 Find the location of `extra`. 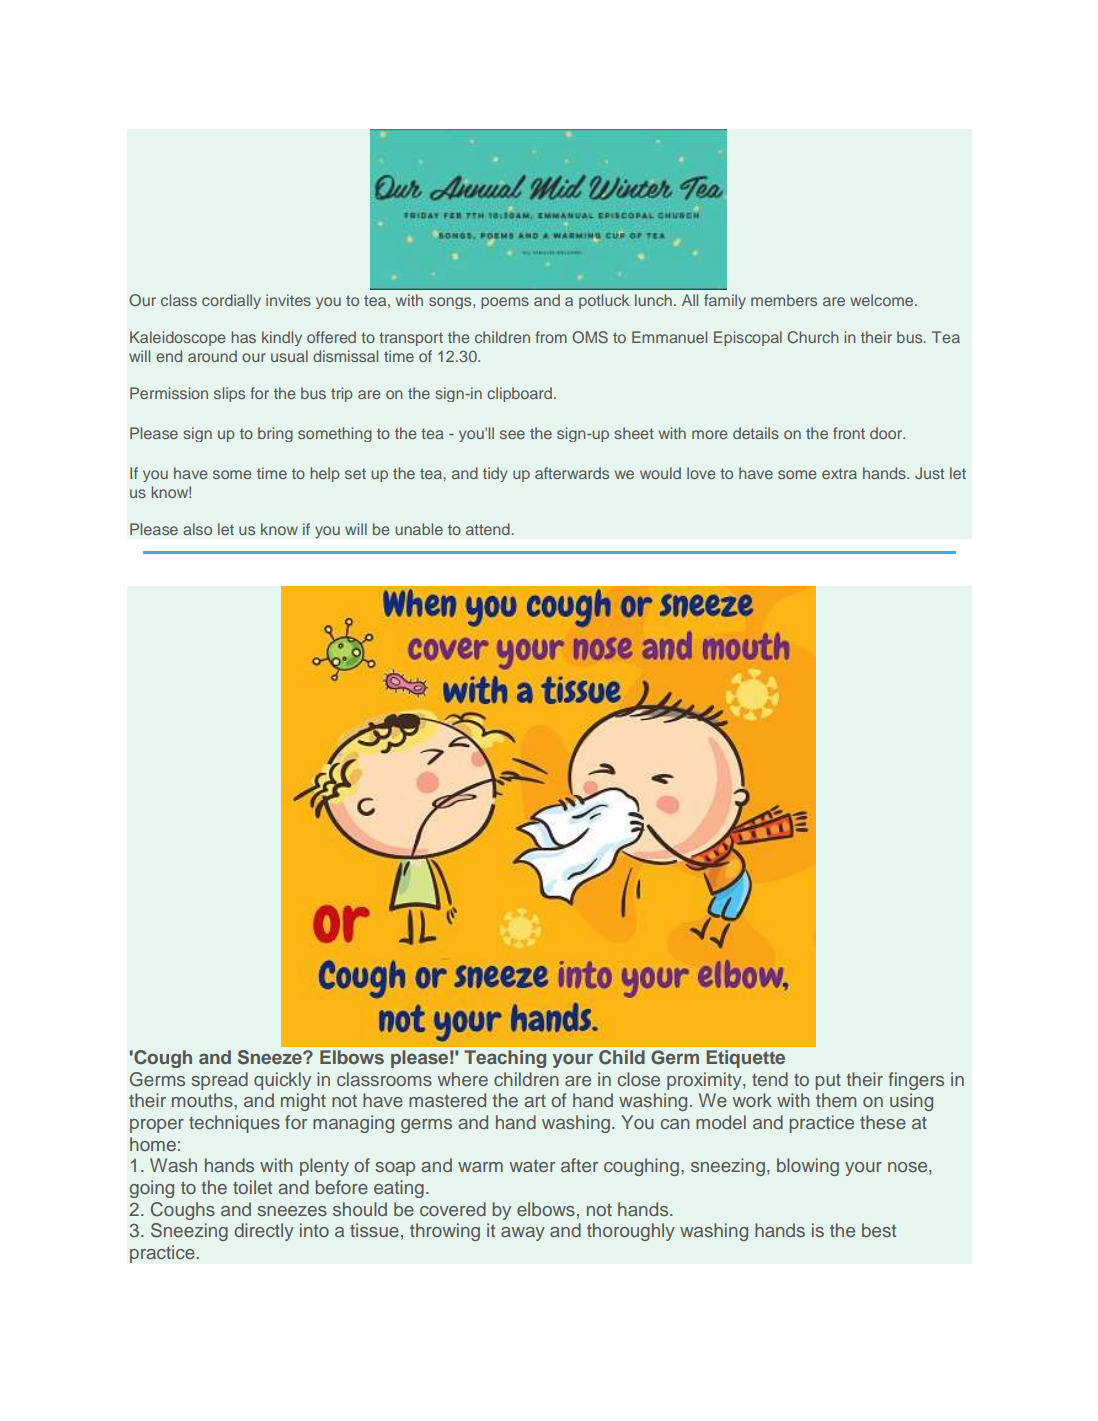

extra is located at coordinates (839, 473).
